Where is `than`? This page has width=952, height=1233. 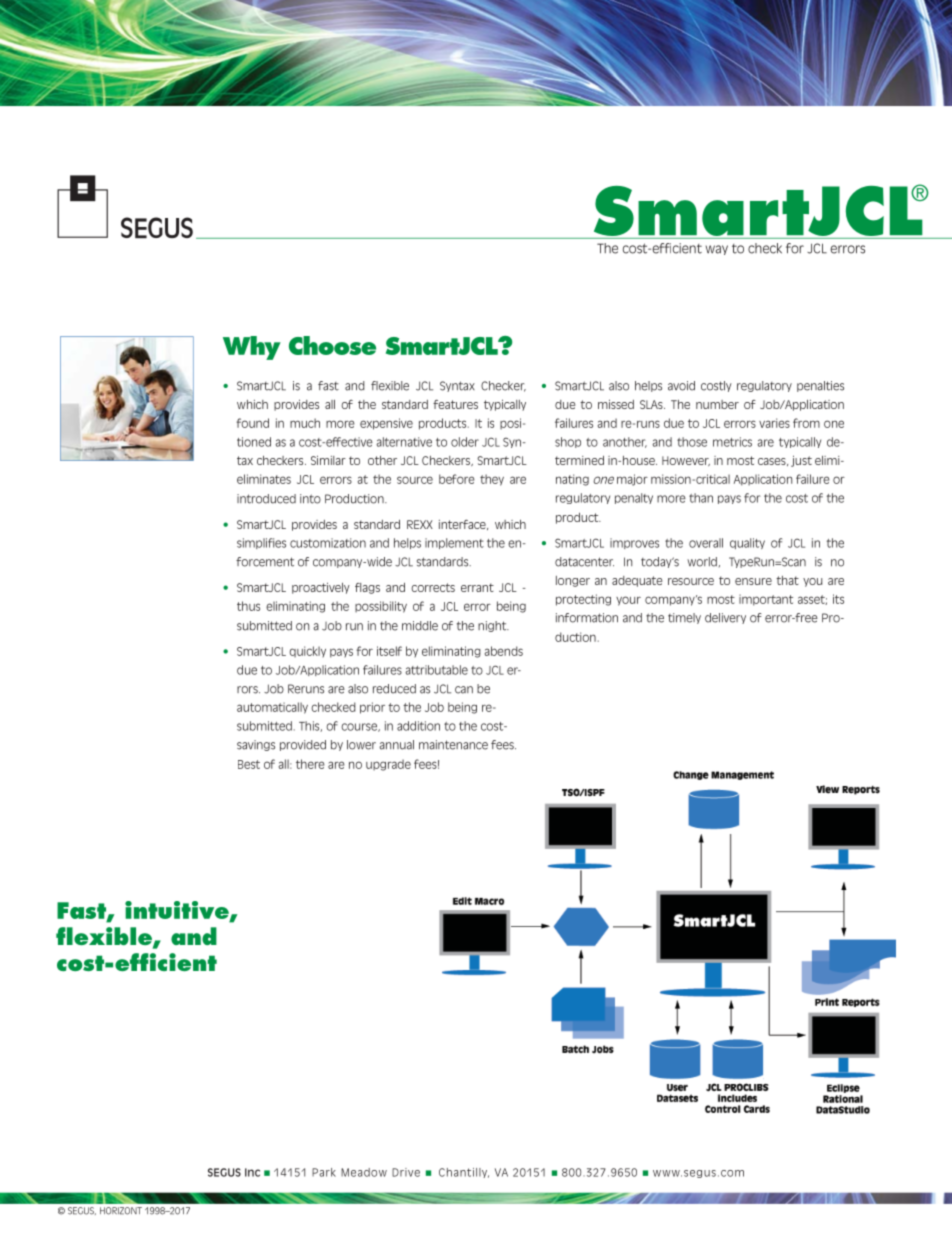 than is located at coordinates (701, 498).
